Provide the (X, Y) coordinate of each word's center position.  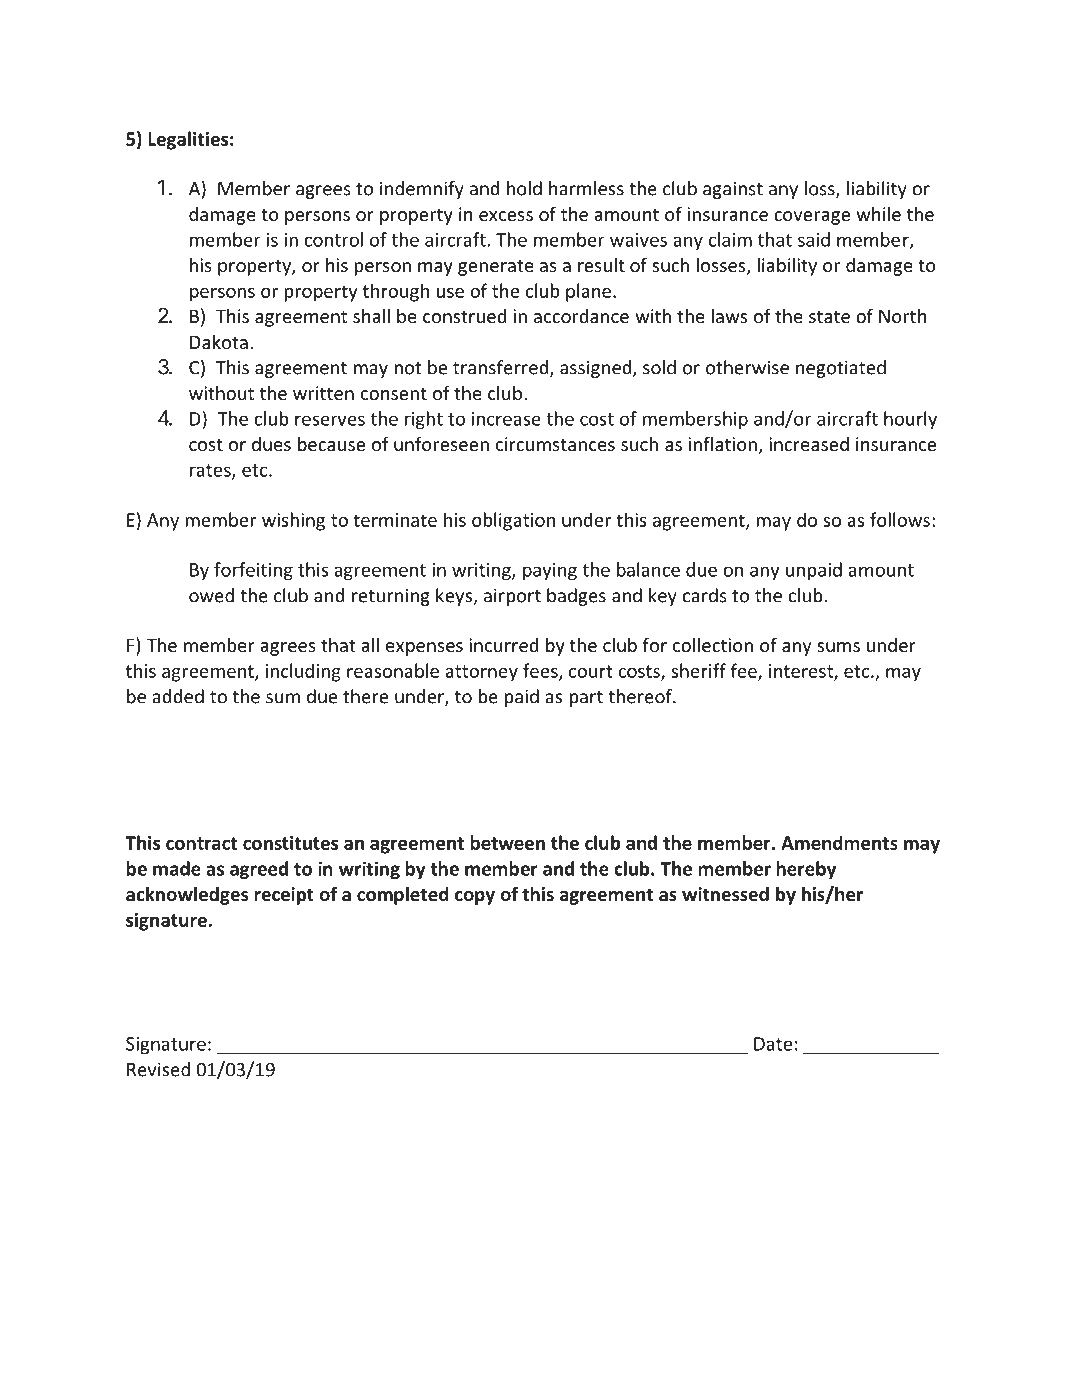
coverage (812, 218)
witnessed (725, 894)
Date (773, 1044)
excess (506, 216)
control (333, 239)
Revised (158, 1069)
